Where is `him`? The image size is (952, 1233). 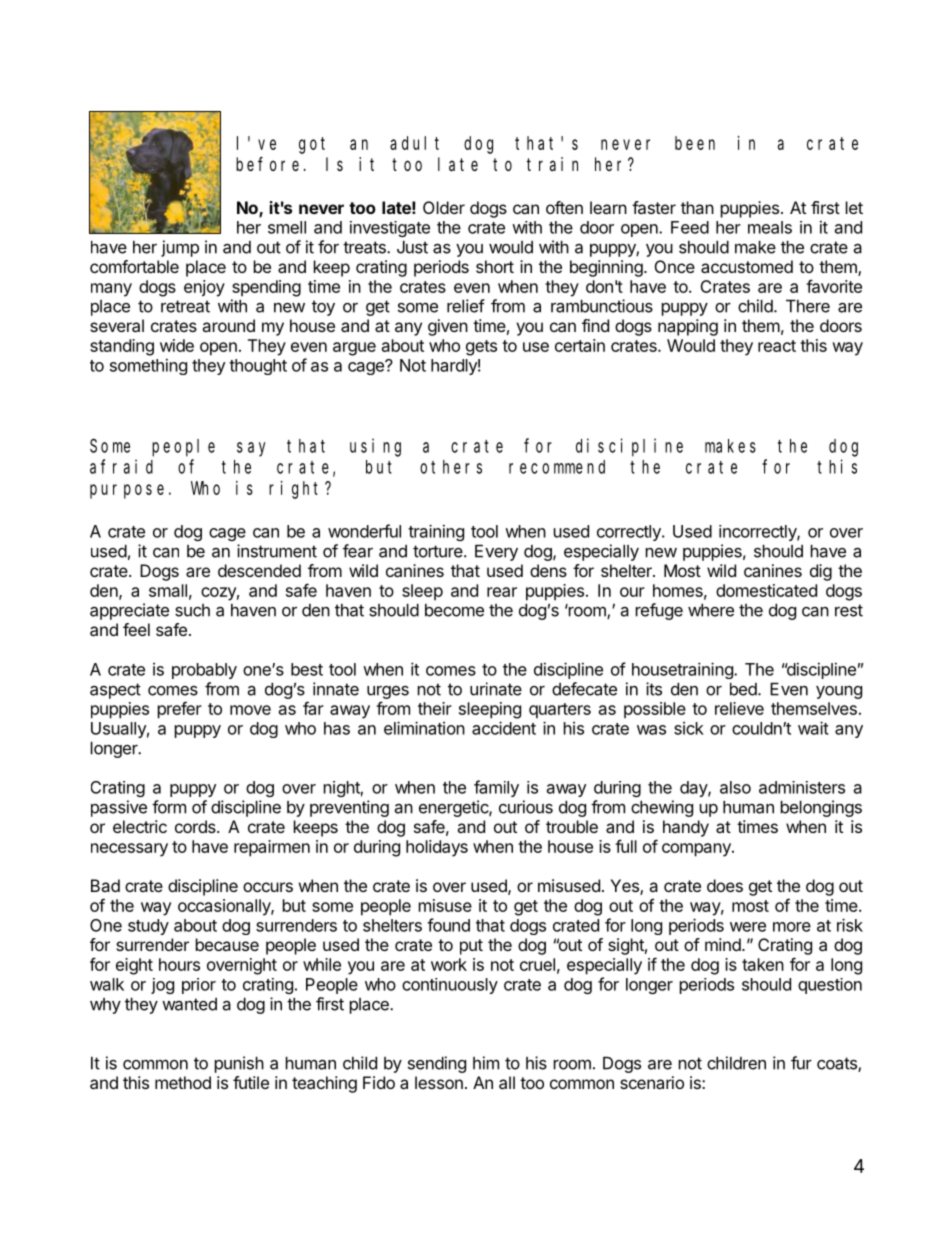
him is located at coordinates (486, 1063).
